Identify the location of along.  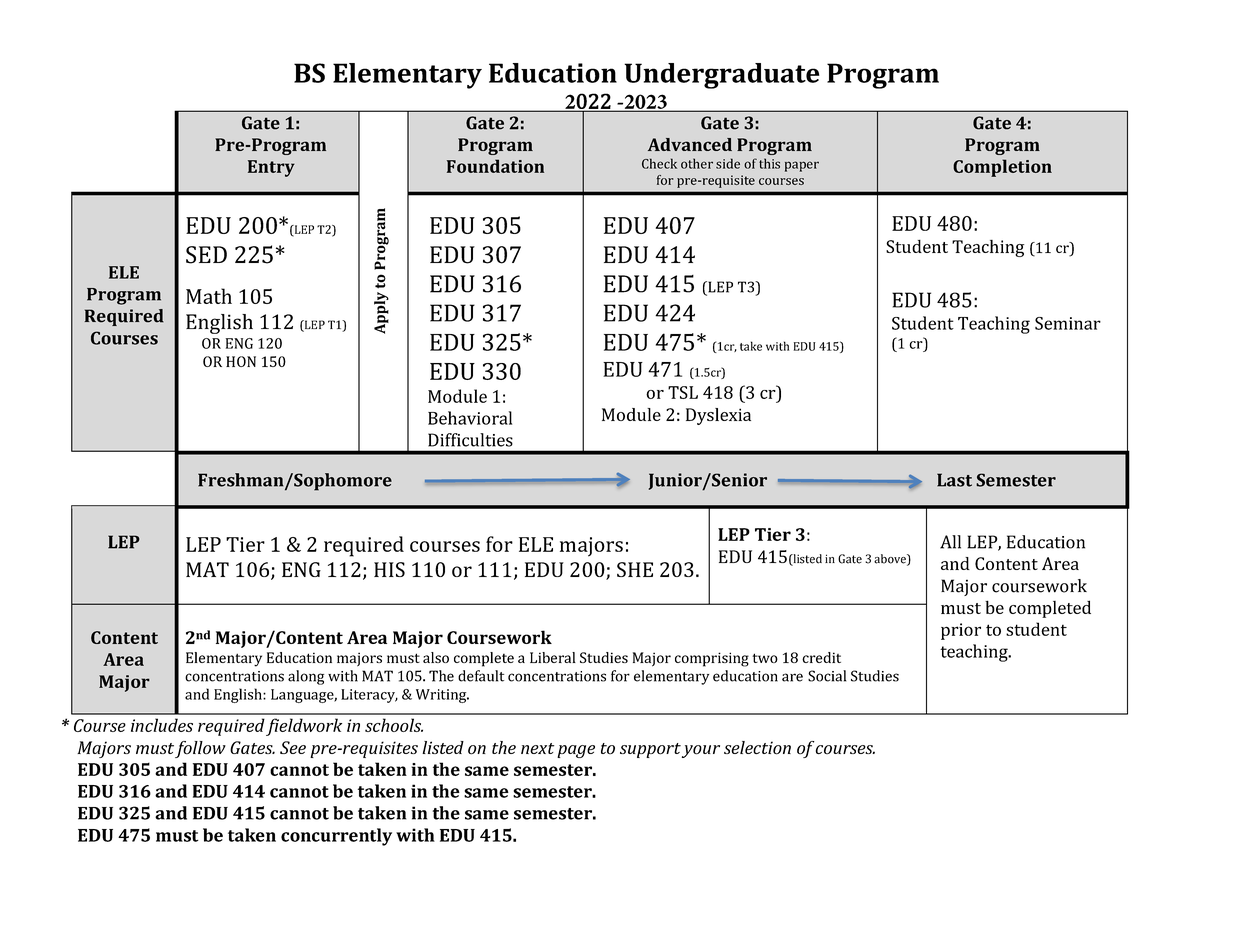
(306, 677).
